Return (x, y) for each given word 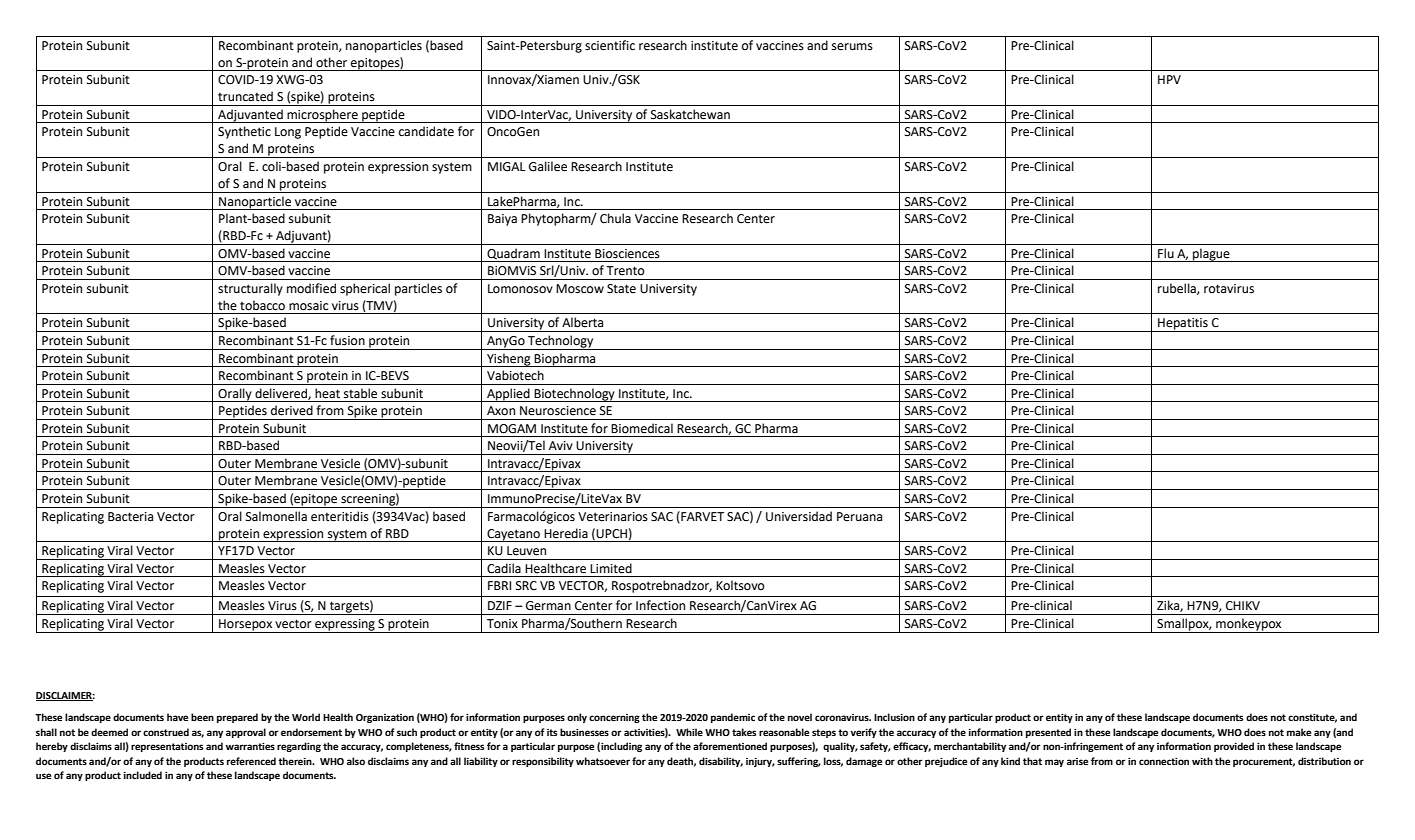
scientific (610, 45)
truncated (245, 96)
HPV (1169, 79)
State (621, 289)
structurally (250, 289)
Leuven (526, 551)
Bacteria (130, 517)
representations (167, 747)
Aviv (561, 445)
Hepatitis (1183, 325)
